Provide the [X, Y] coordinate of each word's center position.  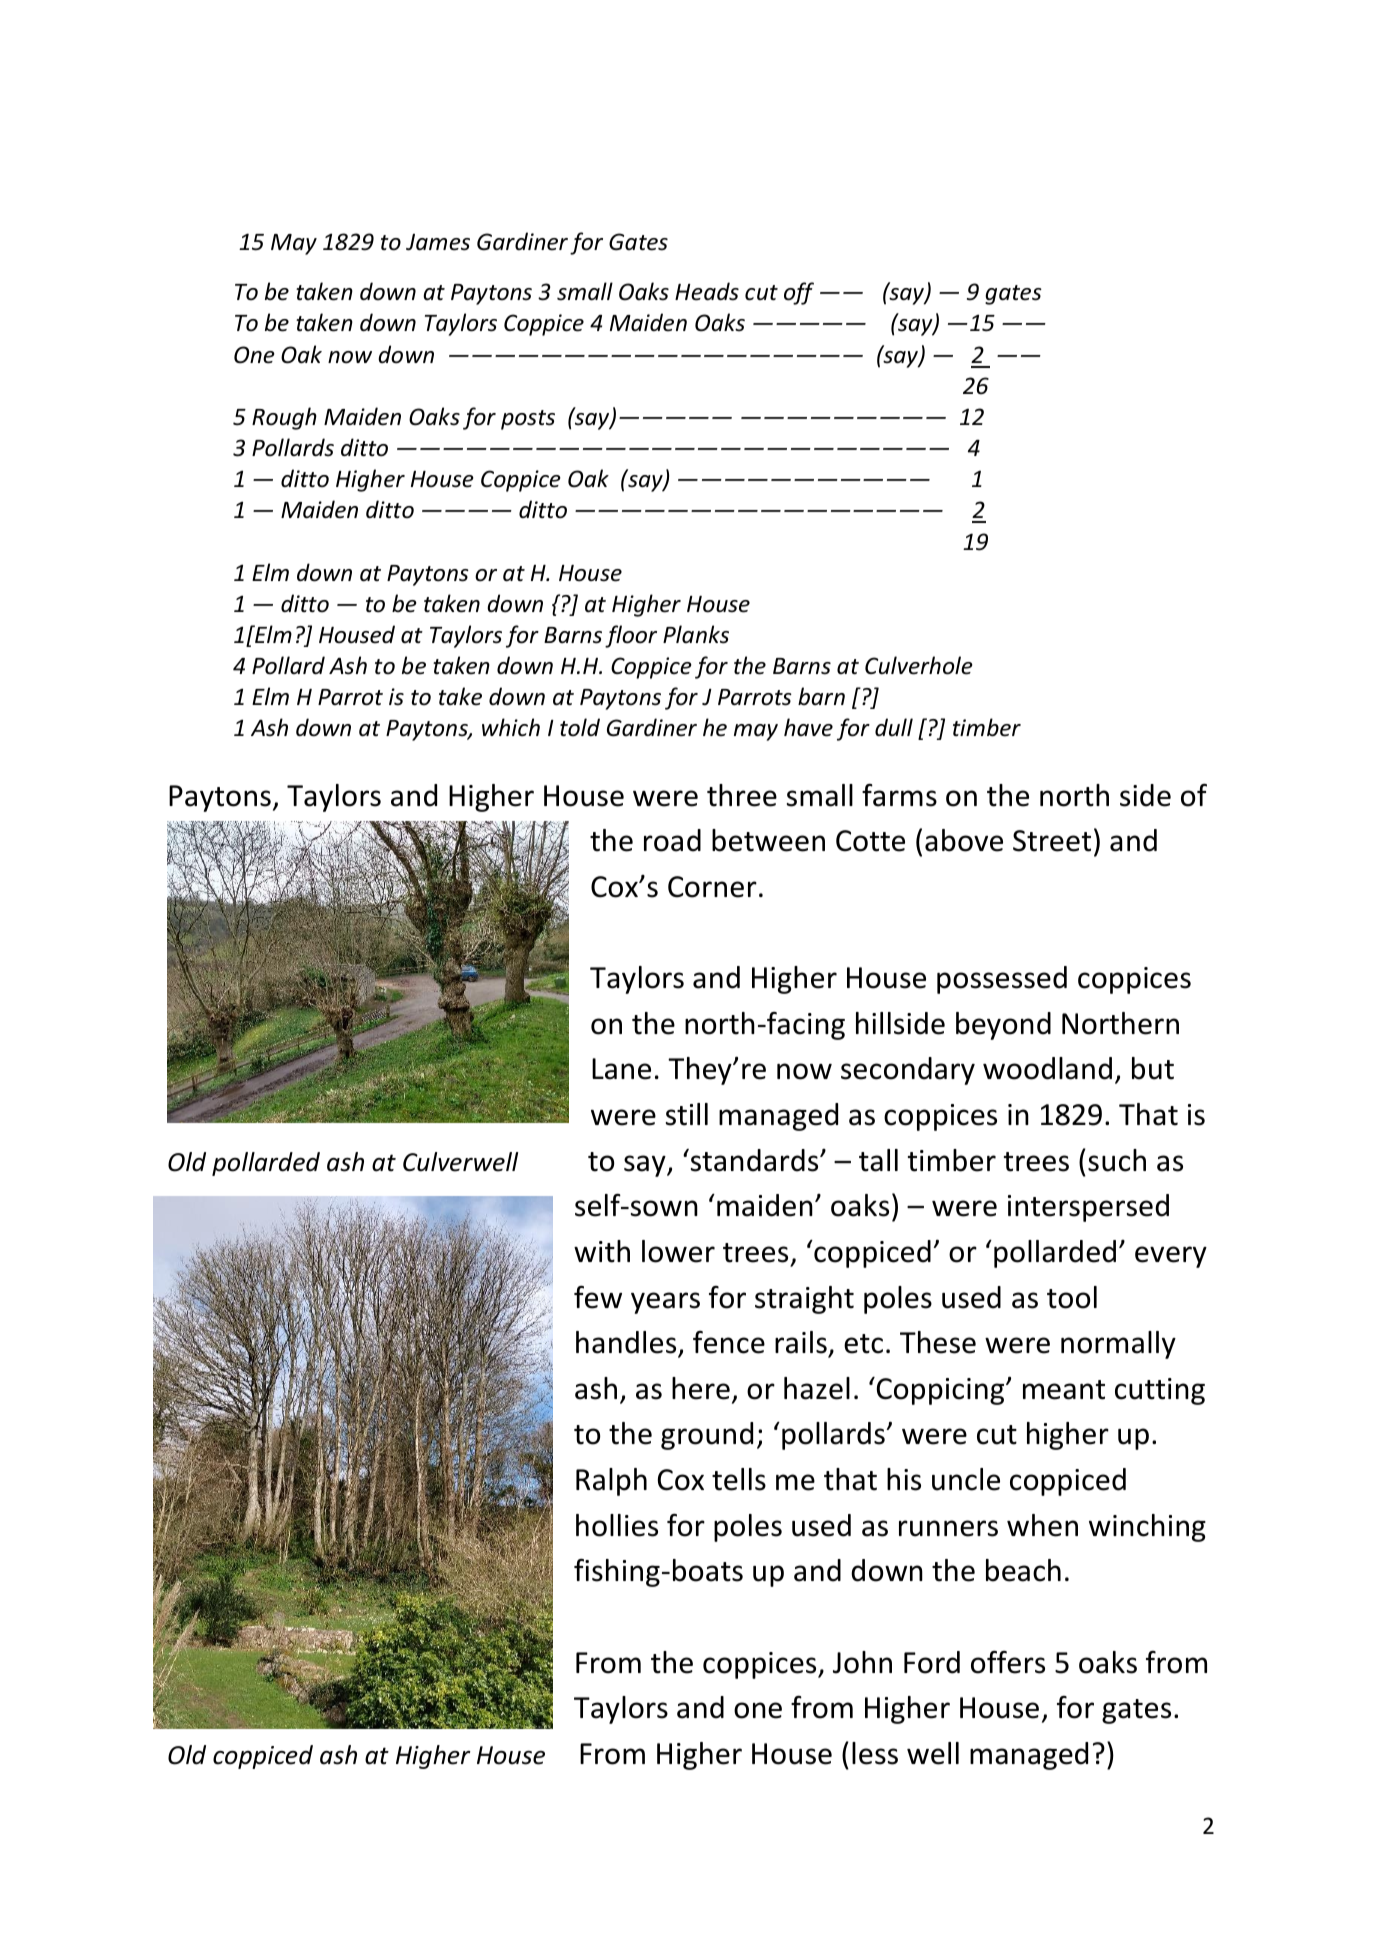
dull [894, 727]
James [438, 242]
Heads [707, 291]
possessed [1002, 980]
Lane [621, 1069]
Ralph [611, 1482]
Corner [712, 887]
